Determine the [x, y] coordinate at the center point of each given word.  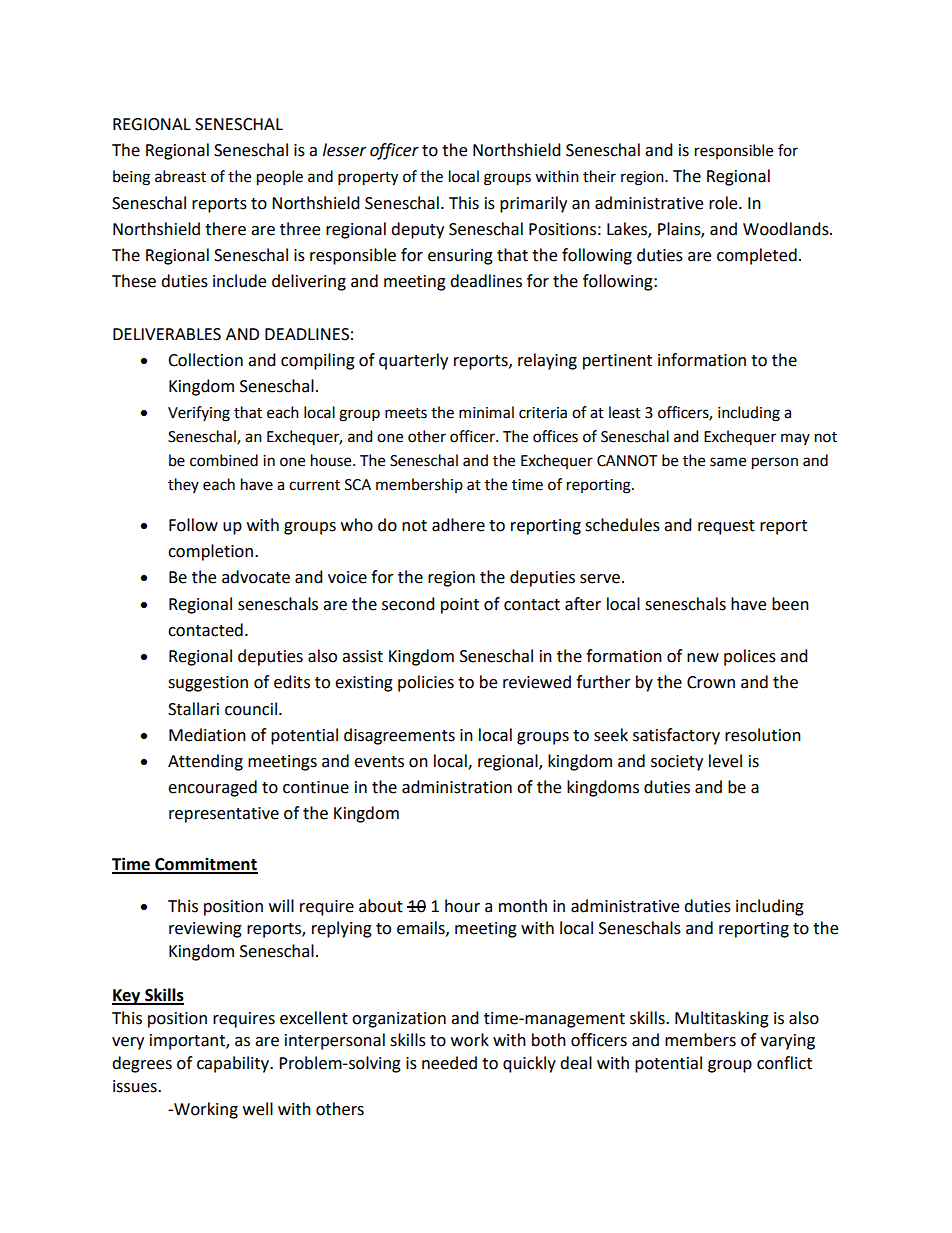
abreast [180, 176]
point [460, 606]
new [703, 658]
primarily [533, 204]
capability [234, 1064]
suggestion [208, 684]
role [724, 203]
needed [449, 1063]
